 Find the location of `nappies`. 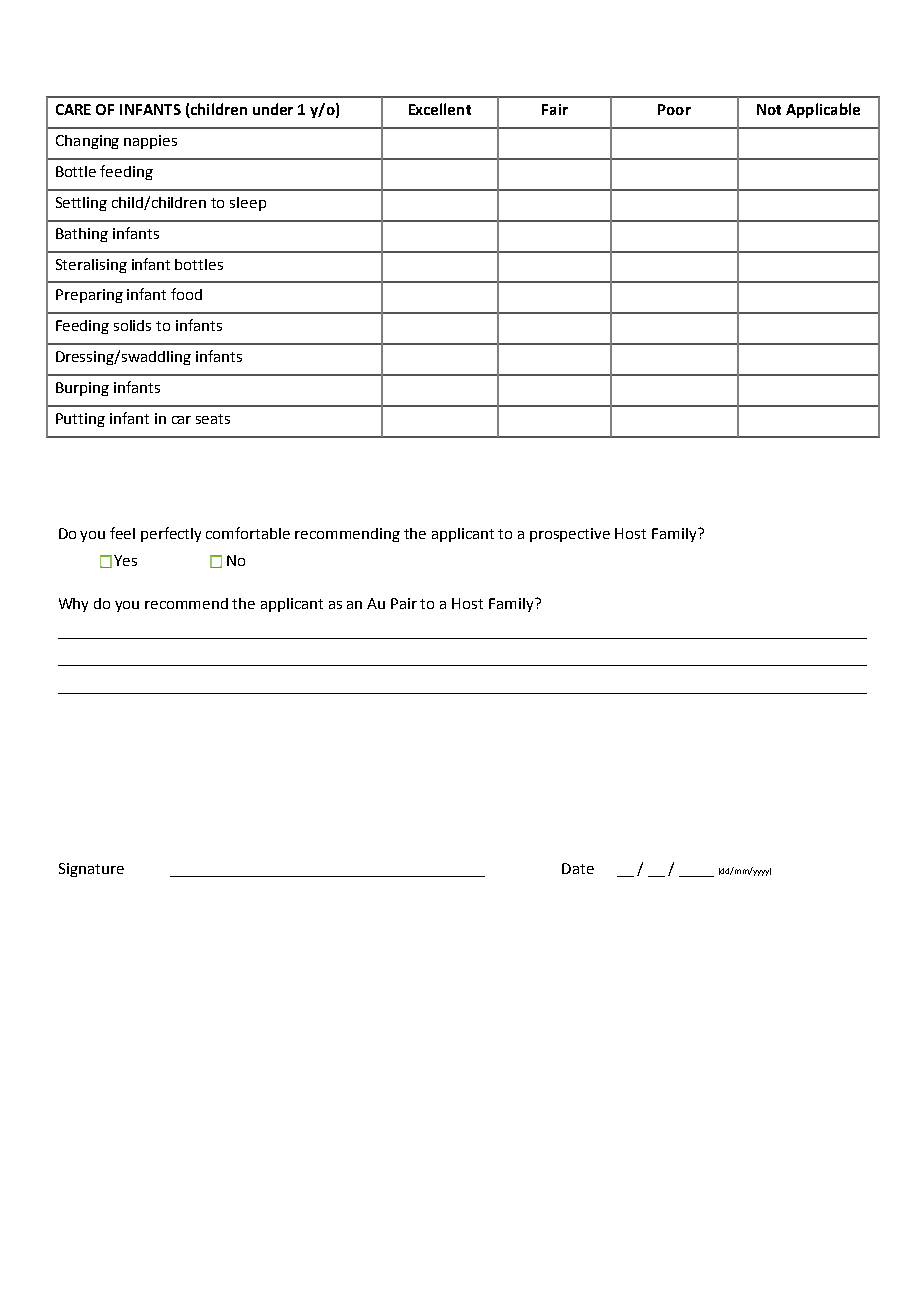

nappies is located at coordinates (150, 142).
